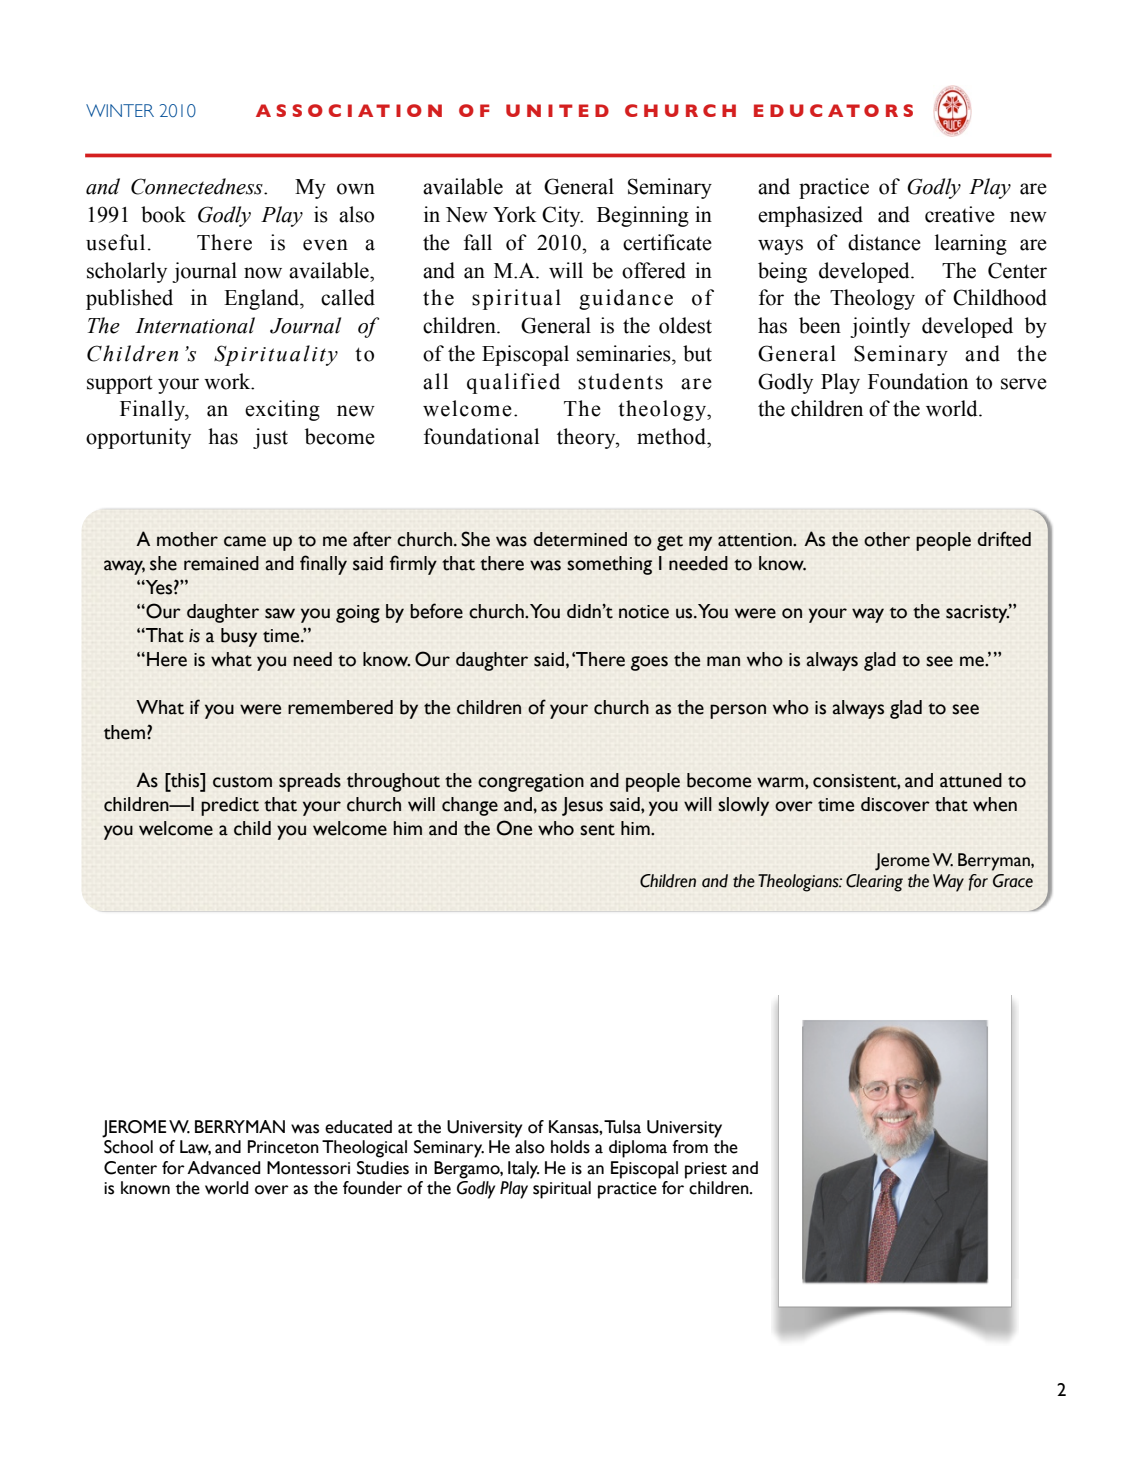 This screenshot has width=1133, height=1466. I want to click on Connectedness, so click(198, 186).
